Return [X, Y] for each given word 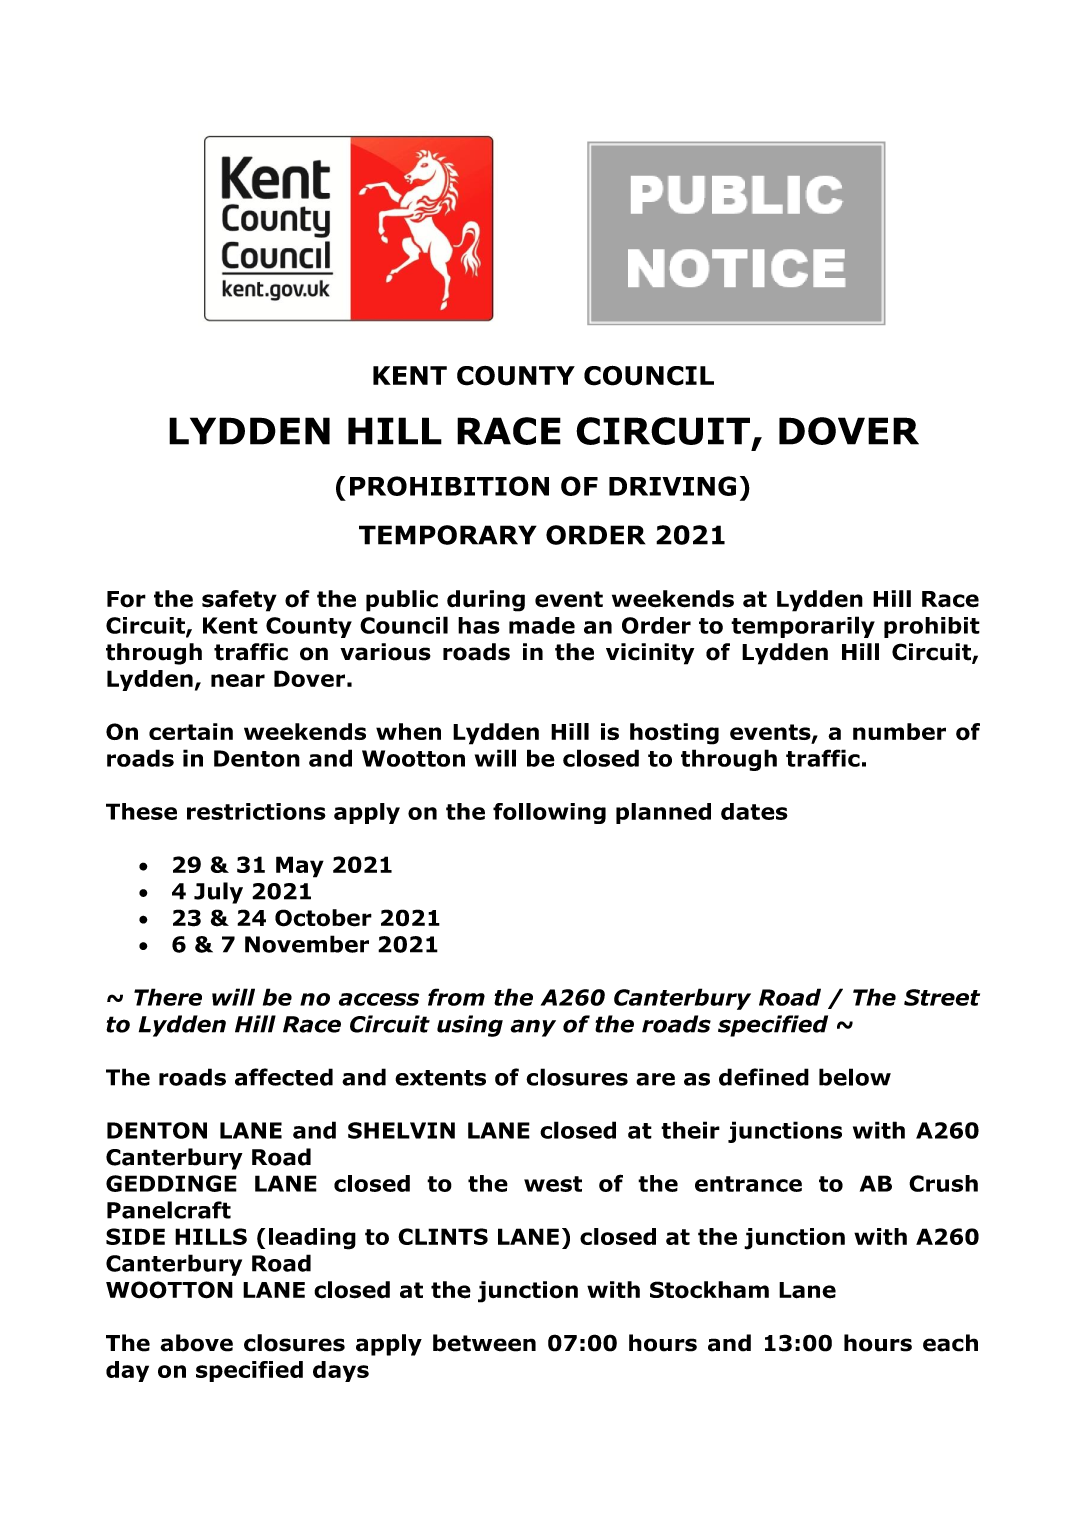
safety [239, 601]
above [196, 1343]
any [533, 1028]
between [484, 1343]
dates [754, 811]
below [855, 1077]
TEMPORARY [448, 535]
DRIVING [672, 486]
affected [284, 1077]
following [549, 813]
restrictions [256, 811]
